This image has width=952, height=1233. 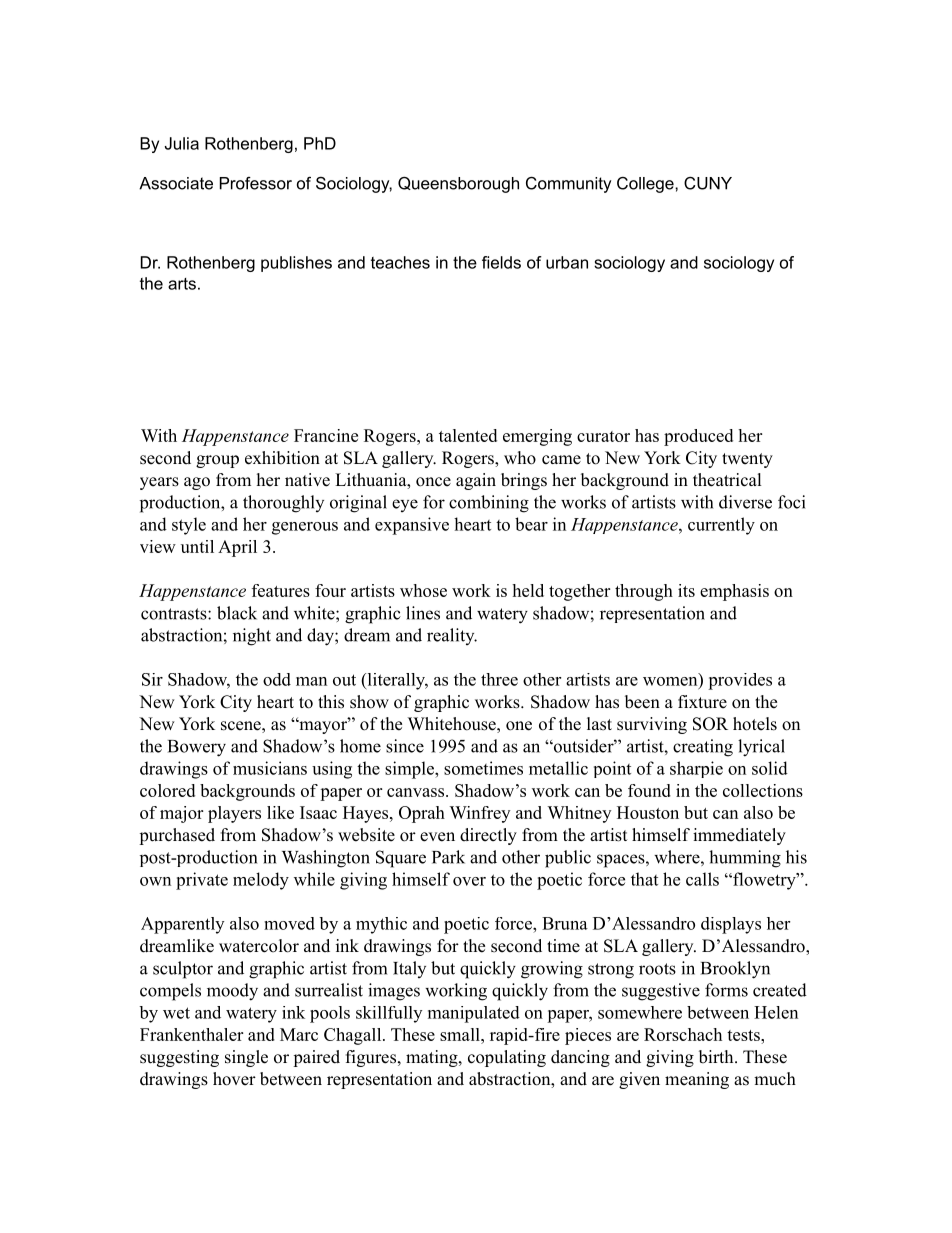 What do you see at coordinates (721, 526) in the image?
I see `currently` at bounding box center [721, 526].
